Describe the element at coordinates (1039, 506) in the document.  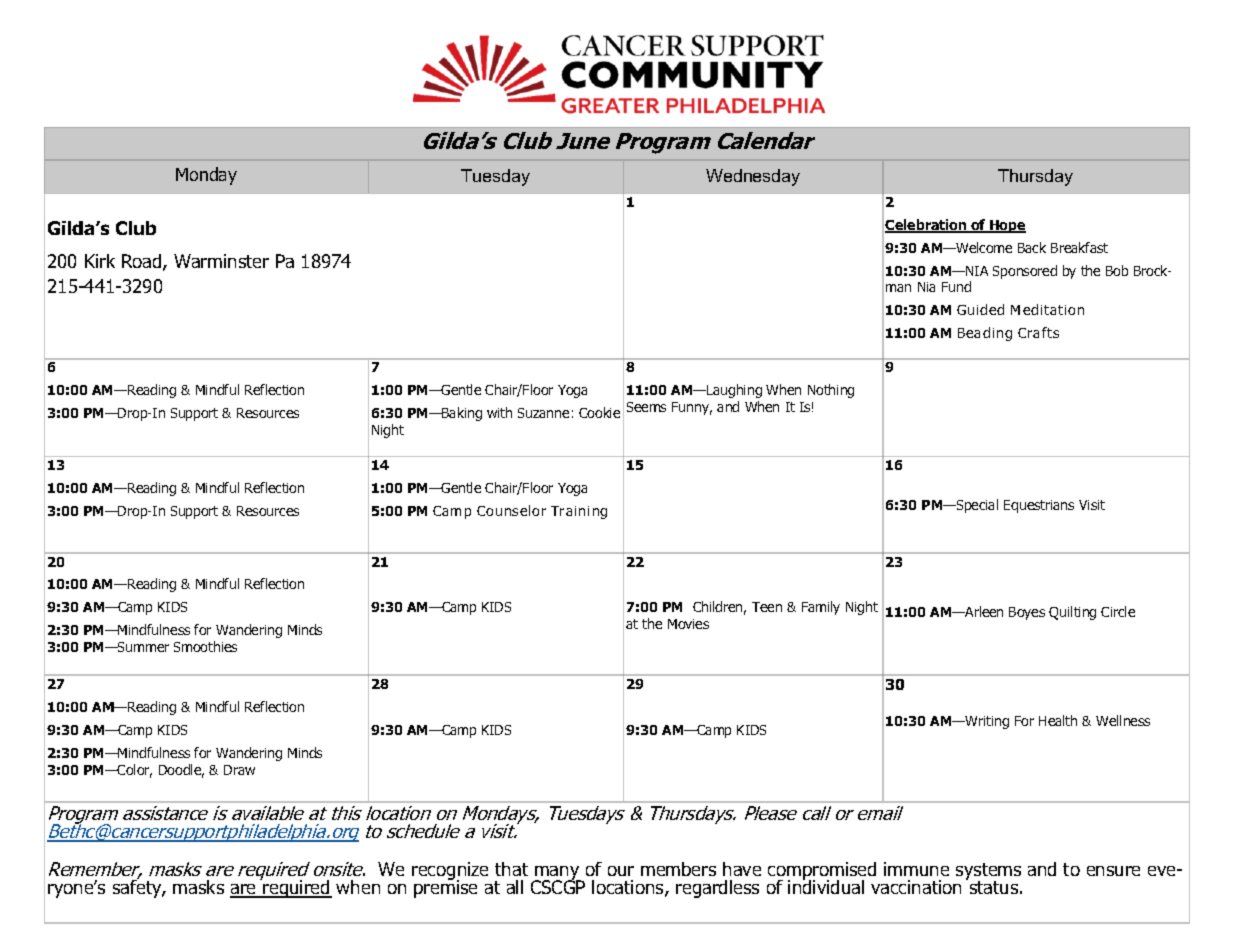
I see `Equestrians` at that location.
